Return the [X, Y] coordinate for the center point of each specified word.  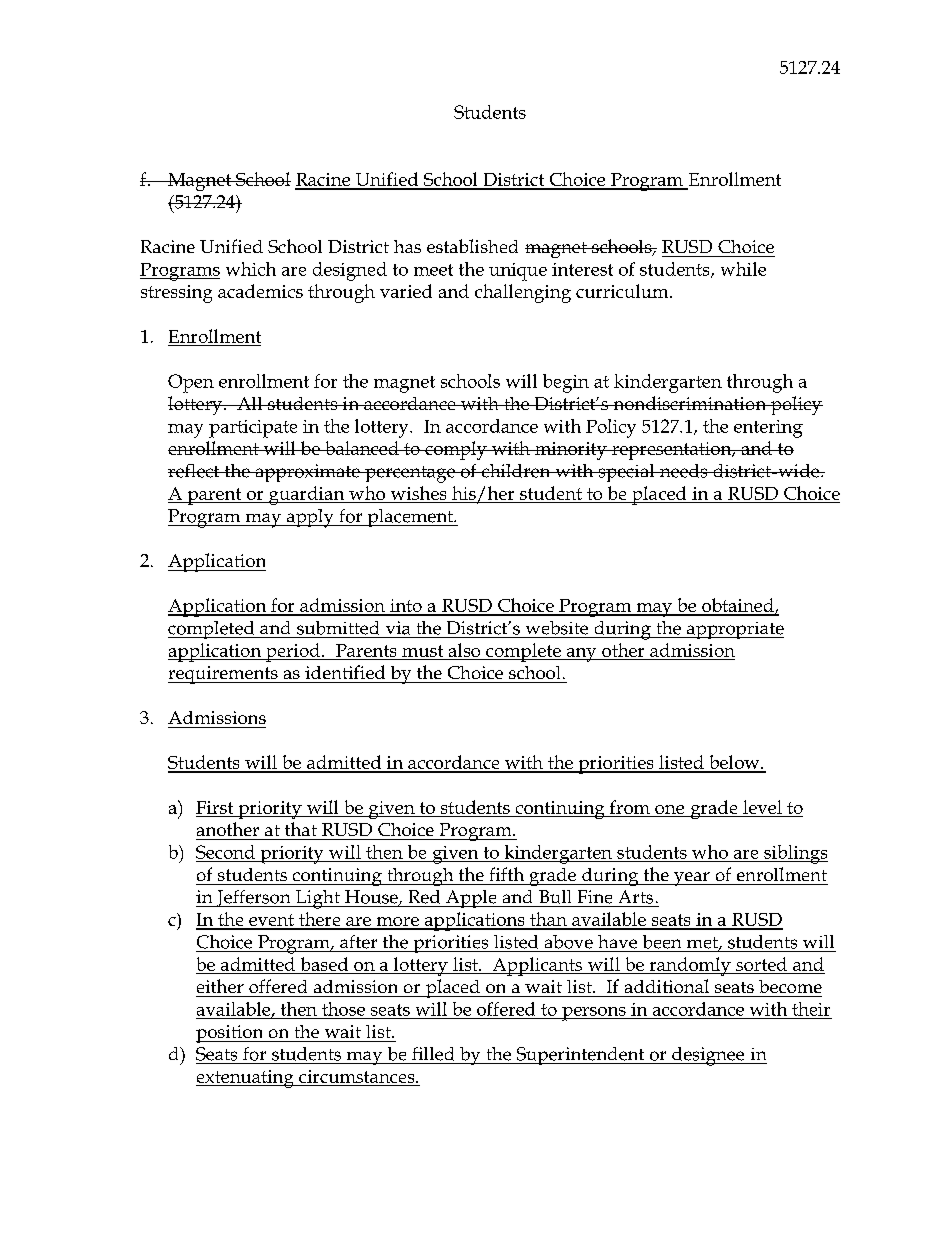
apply [310, 518]
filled [433, 1054]
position [231, 1034]
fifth [507, 874]
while [743, 269]
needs [683, 471]
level [762, 807]
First [214, 807]
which [251, 269]
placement [410, 518]
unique [518, 272]
